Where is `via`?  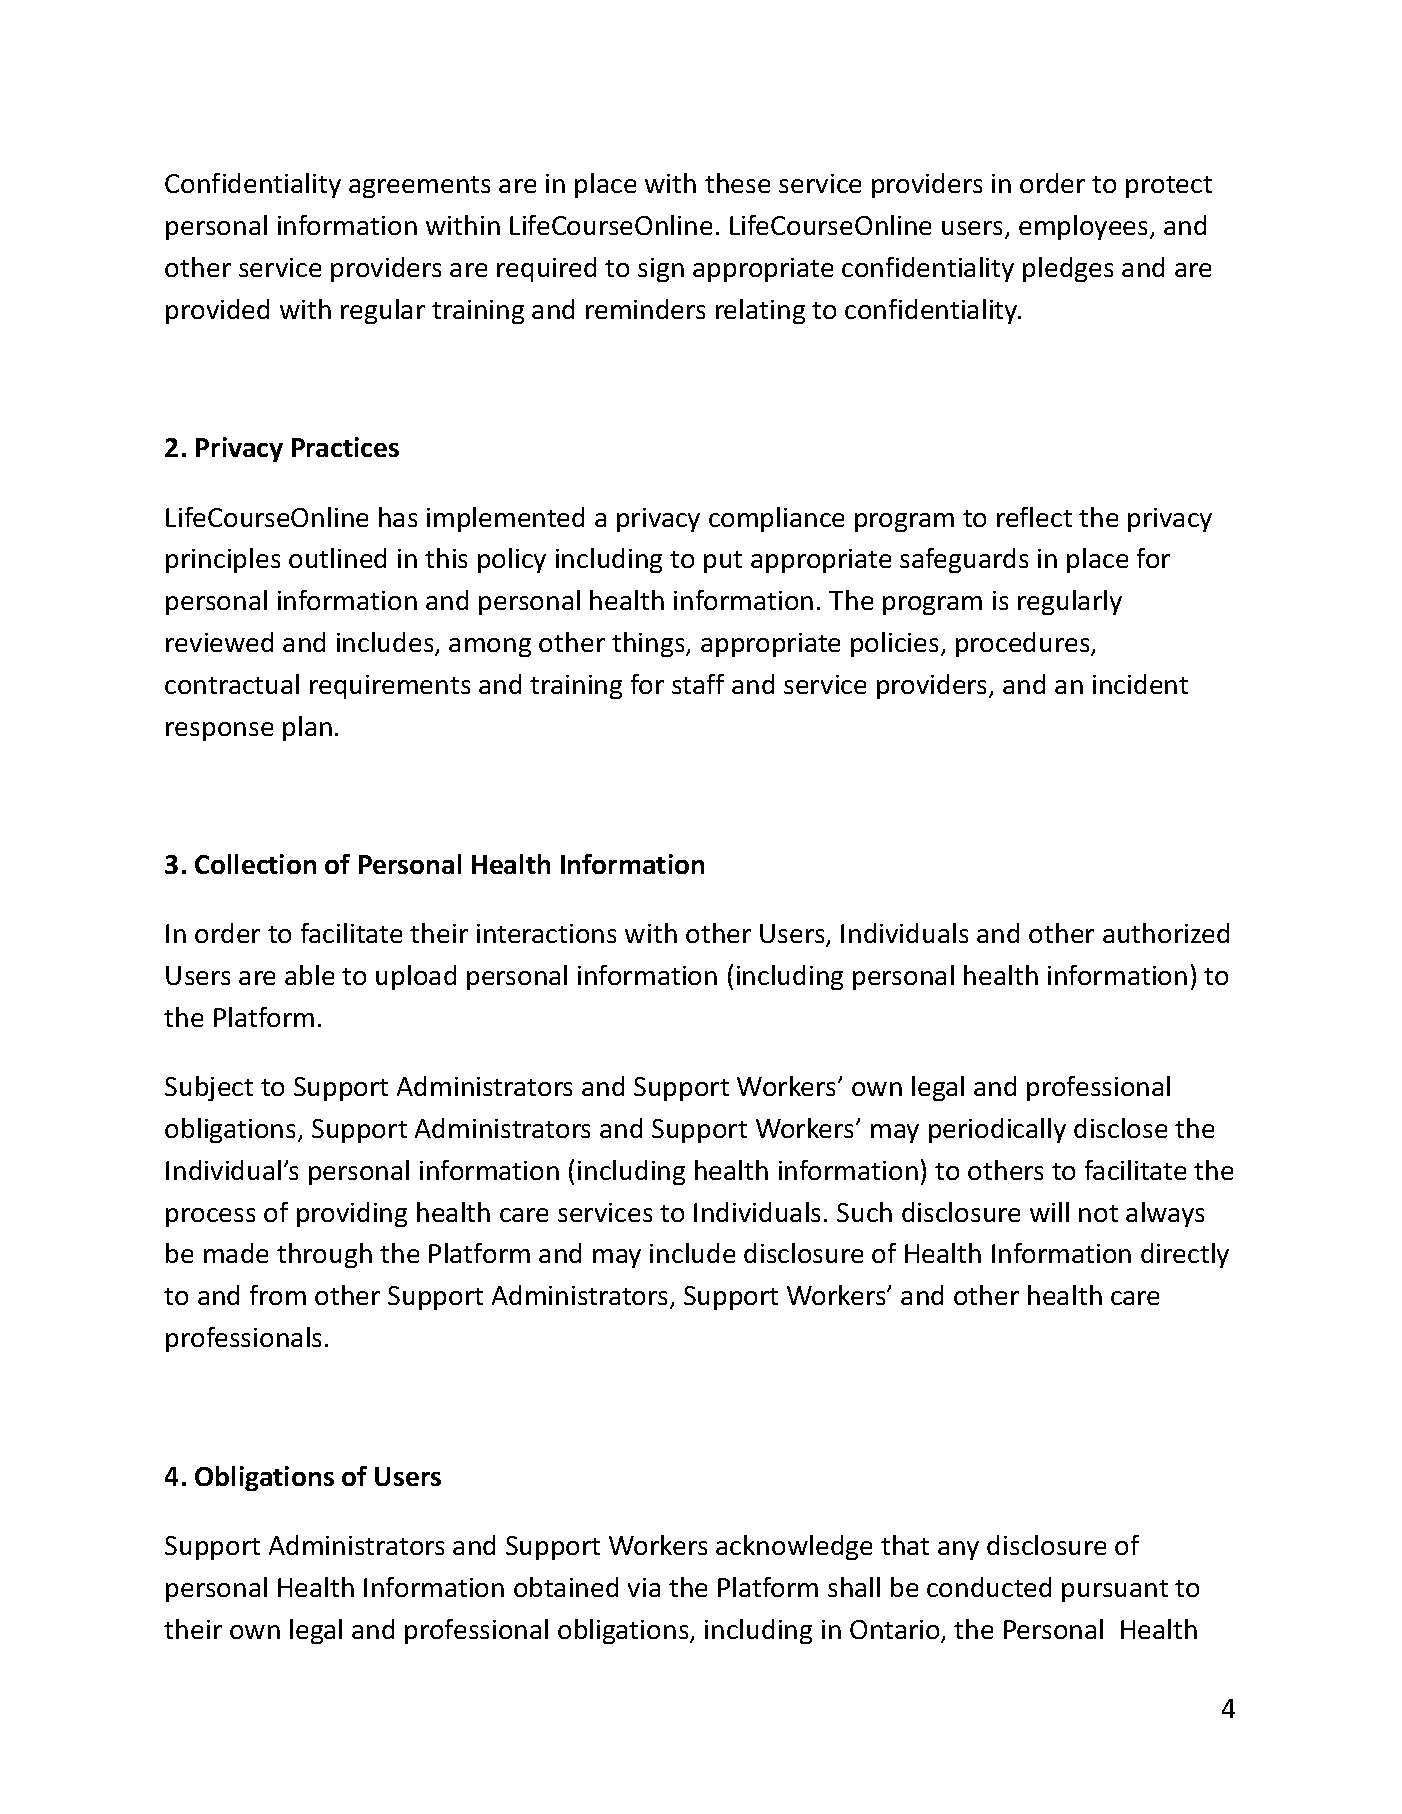 via is located at coordinates (644, 1587).
